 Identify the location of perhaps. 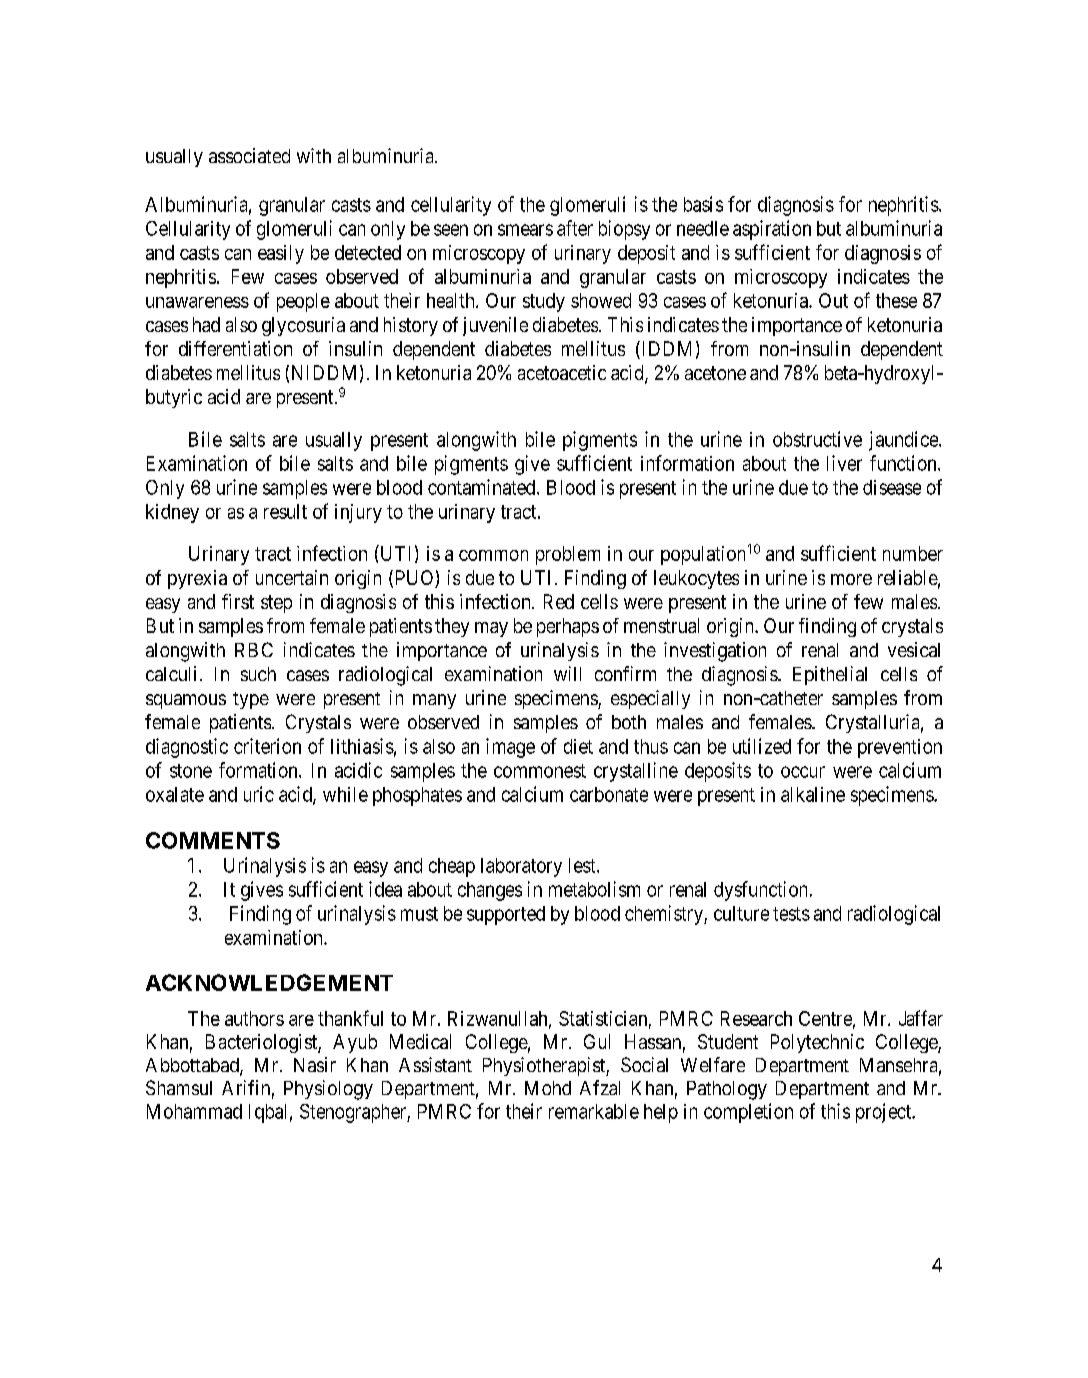
(568, 627).
